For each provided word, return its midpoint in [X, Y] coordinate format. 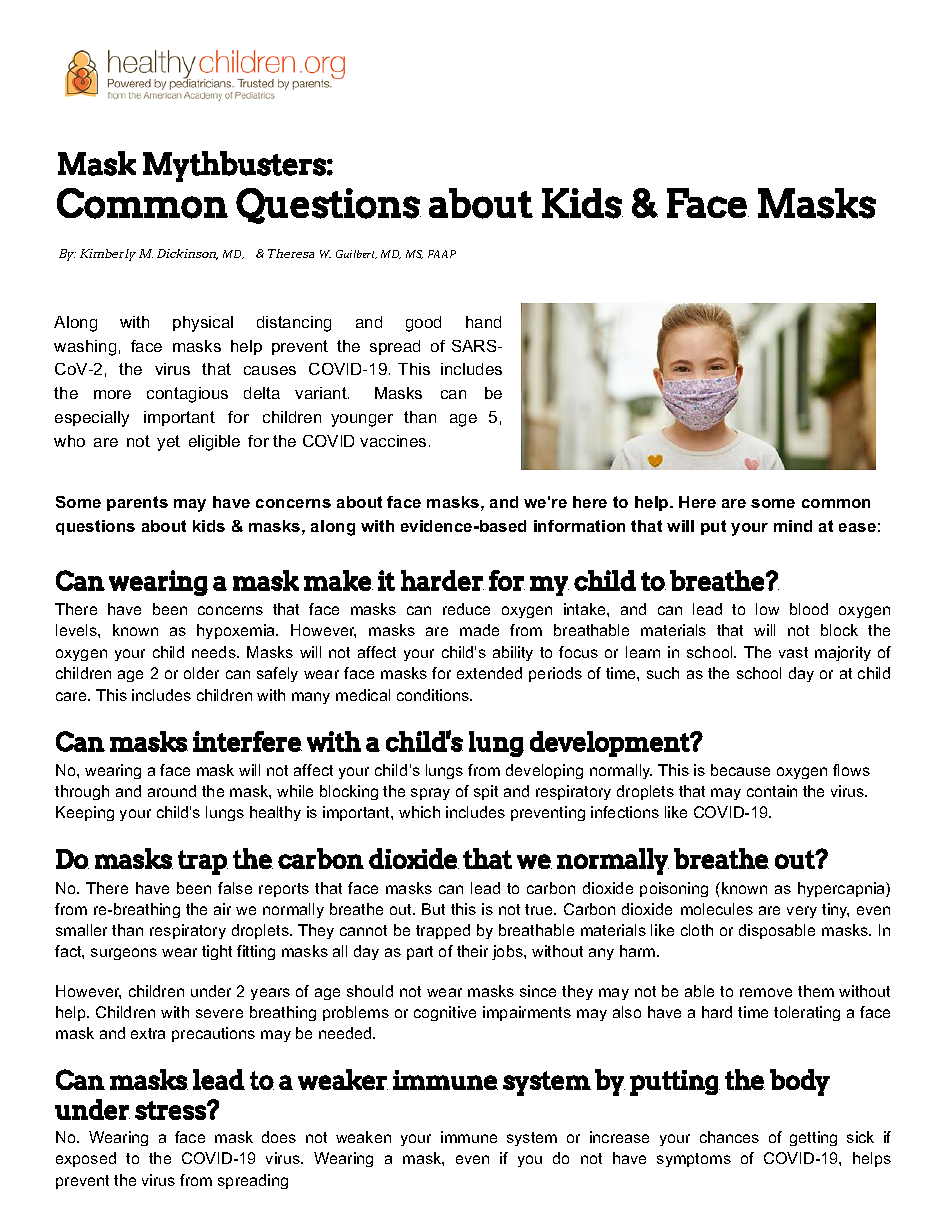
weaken [363, 1137]
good [423, 324]
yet [168, 443]
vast [793, 652]
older [201, 673]
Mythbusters [234, 166]
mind [793, 526]
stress [171, 1110]
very [802, 912]
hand [483, 322]
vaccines [393, 441]
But [433, 909]
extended [489, 673]
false [235, 888]
